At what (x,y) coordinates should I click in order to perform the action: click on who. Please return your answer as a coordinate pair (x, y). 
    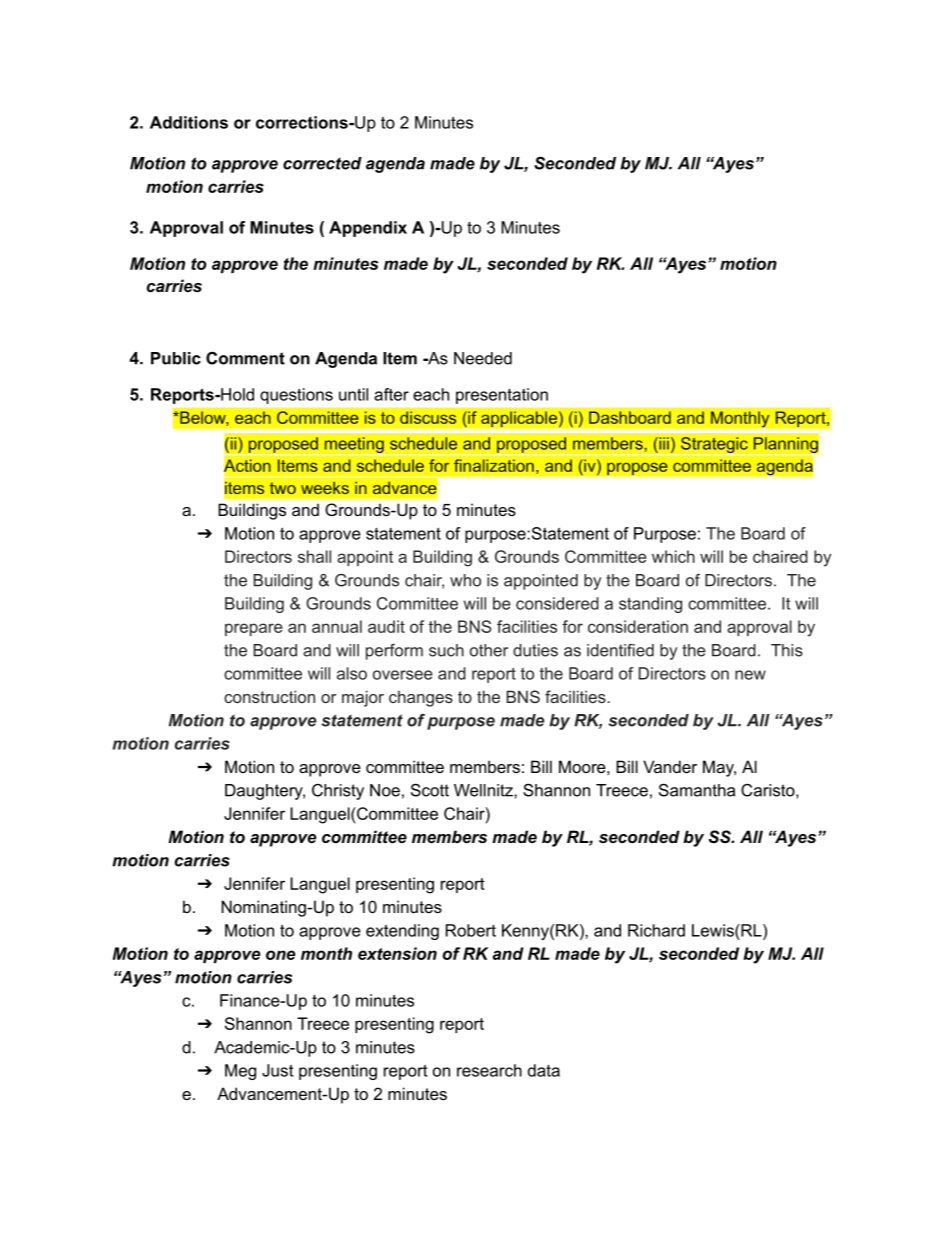
    Looking at the image, I should click on (465, 580).
